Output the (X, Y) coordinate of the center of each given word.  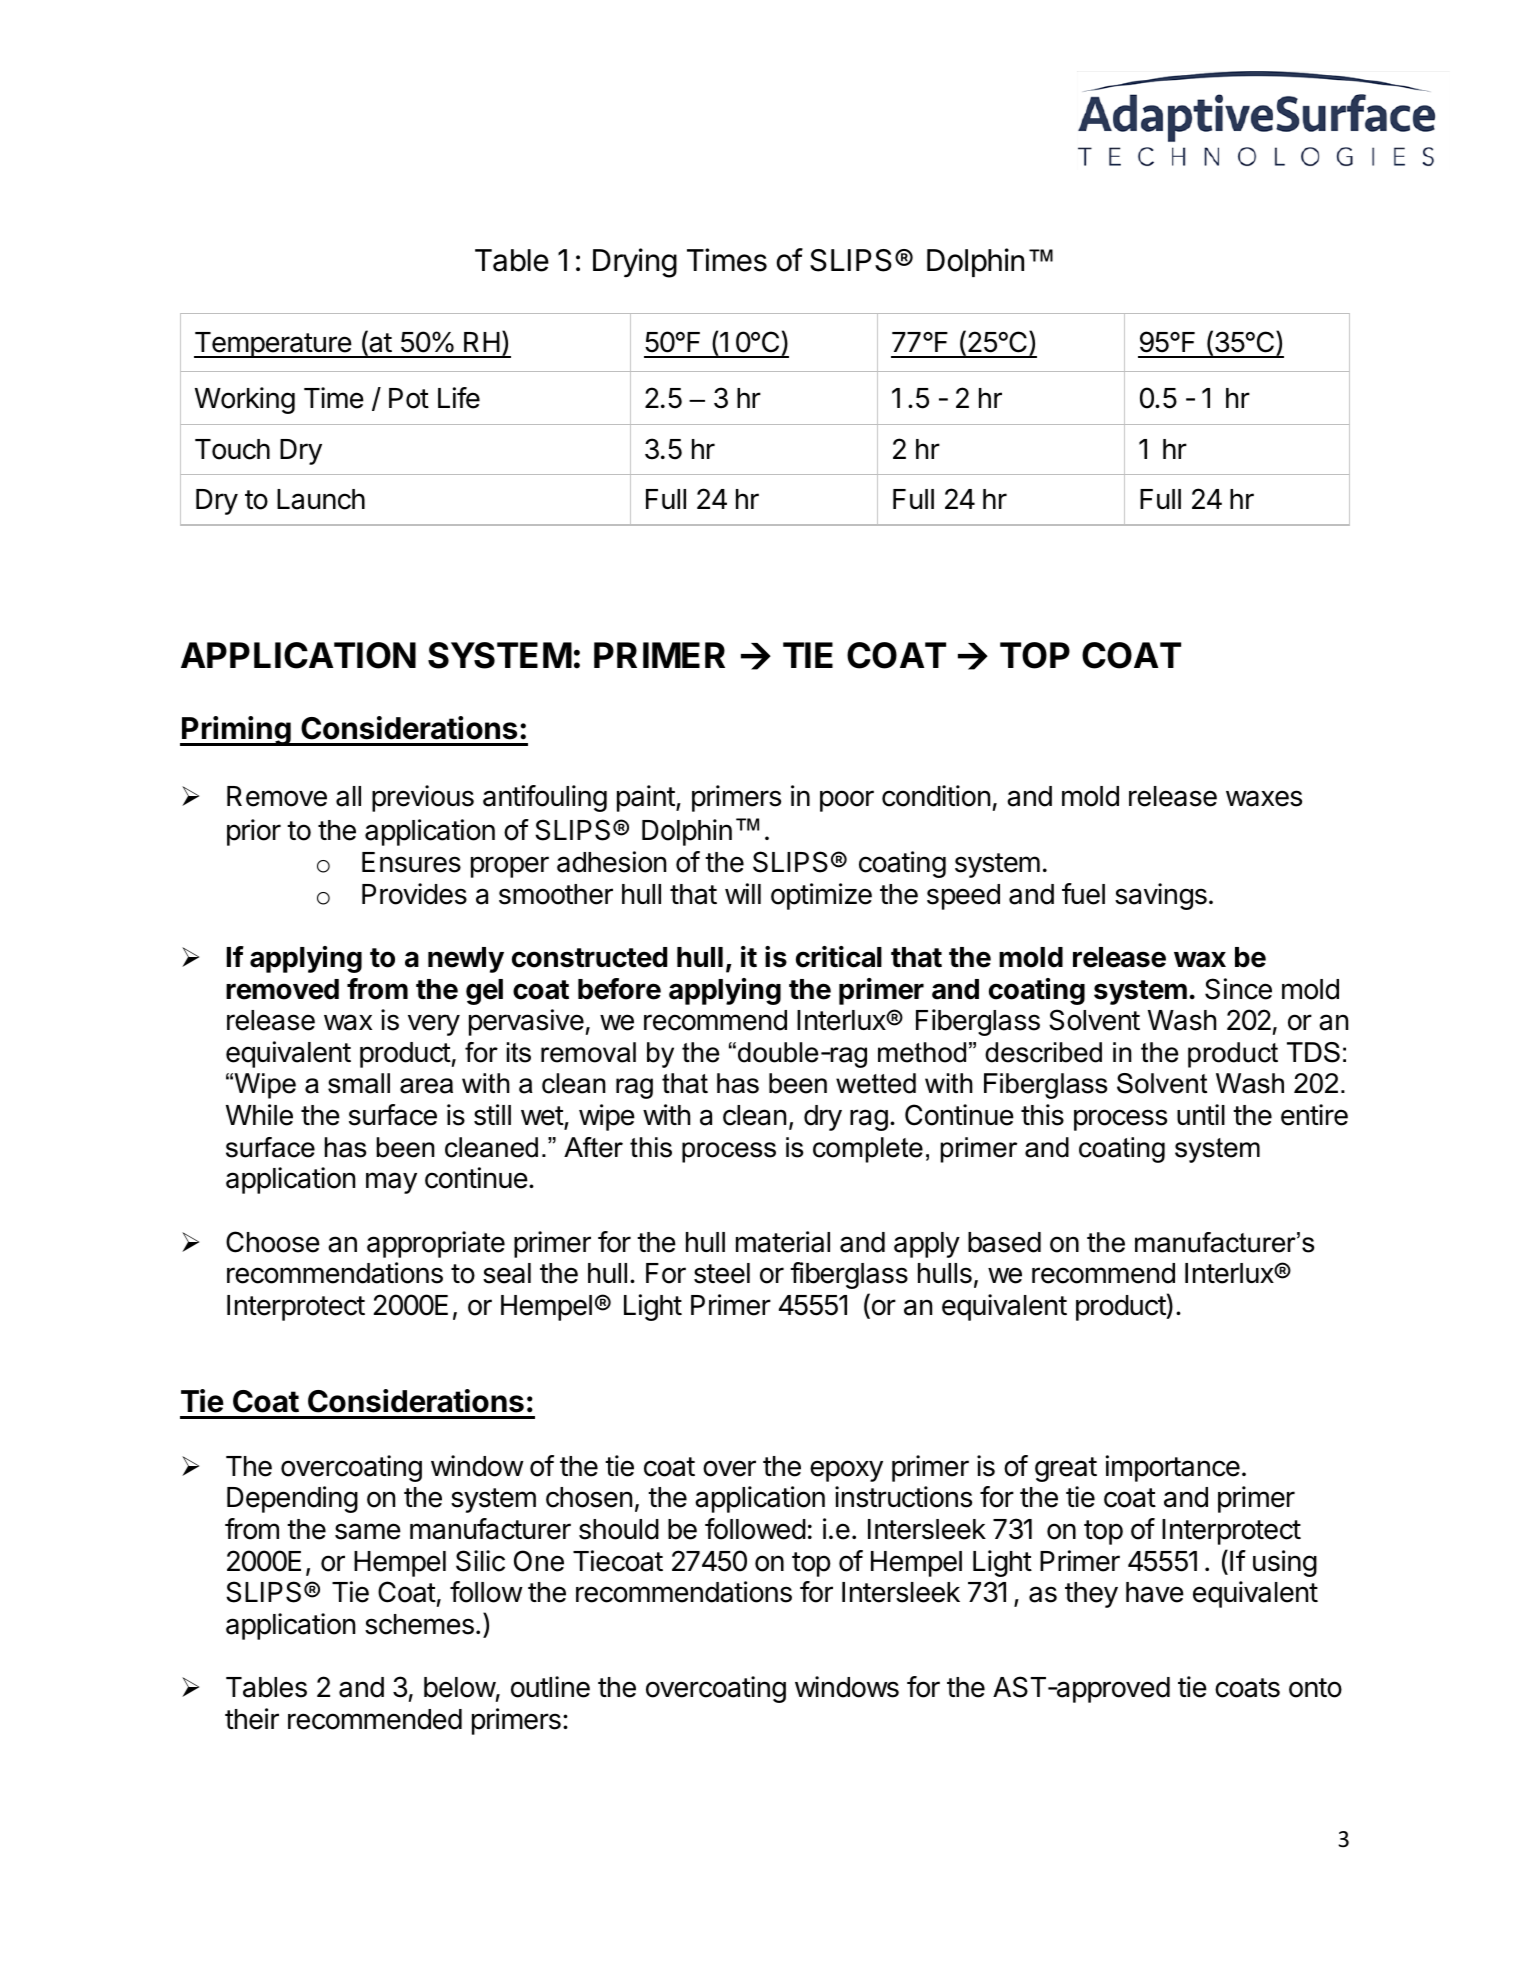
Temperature (273, 345)
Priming (236, 731)
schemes (419, 1624)
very (434, 1025)
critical (839, 957)
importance (1173, 1468)
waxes (1264, 798)
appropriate (436, 1244)
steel (722, 1273)
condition (936, 796)
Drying (635, 263)
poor (847, 801)
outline (550, 1687)
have (1155, 1592)
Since (1238, 989)
